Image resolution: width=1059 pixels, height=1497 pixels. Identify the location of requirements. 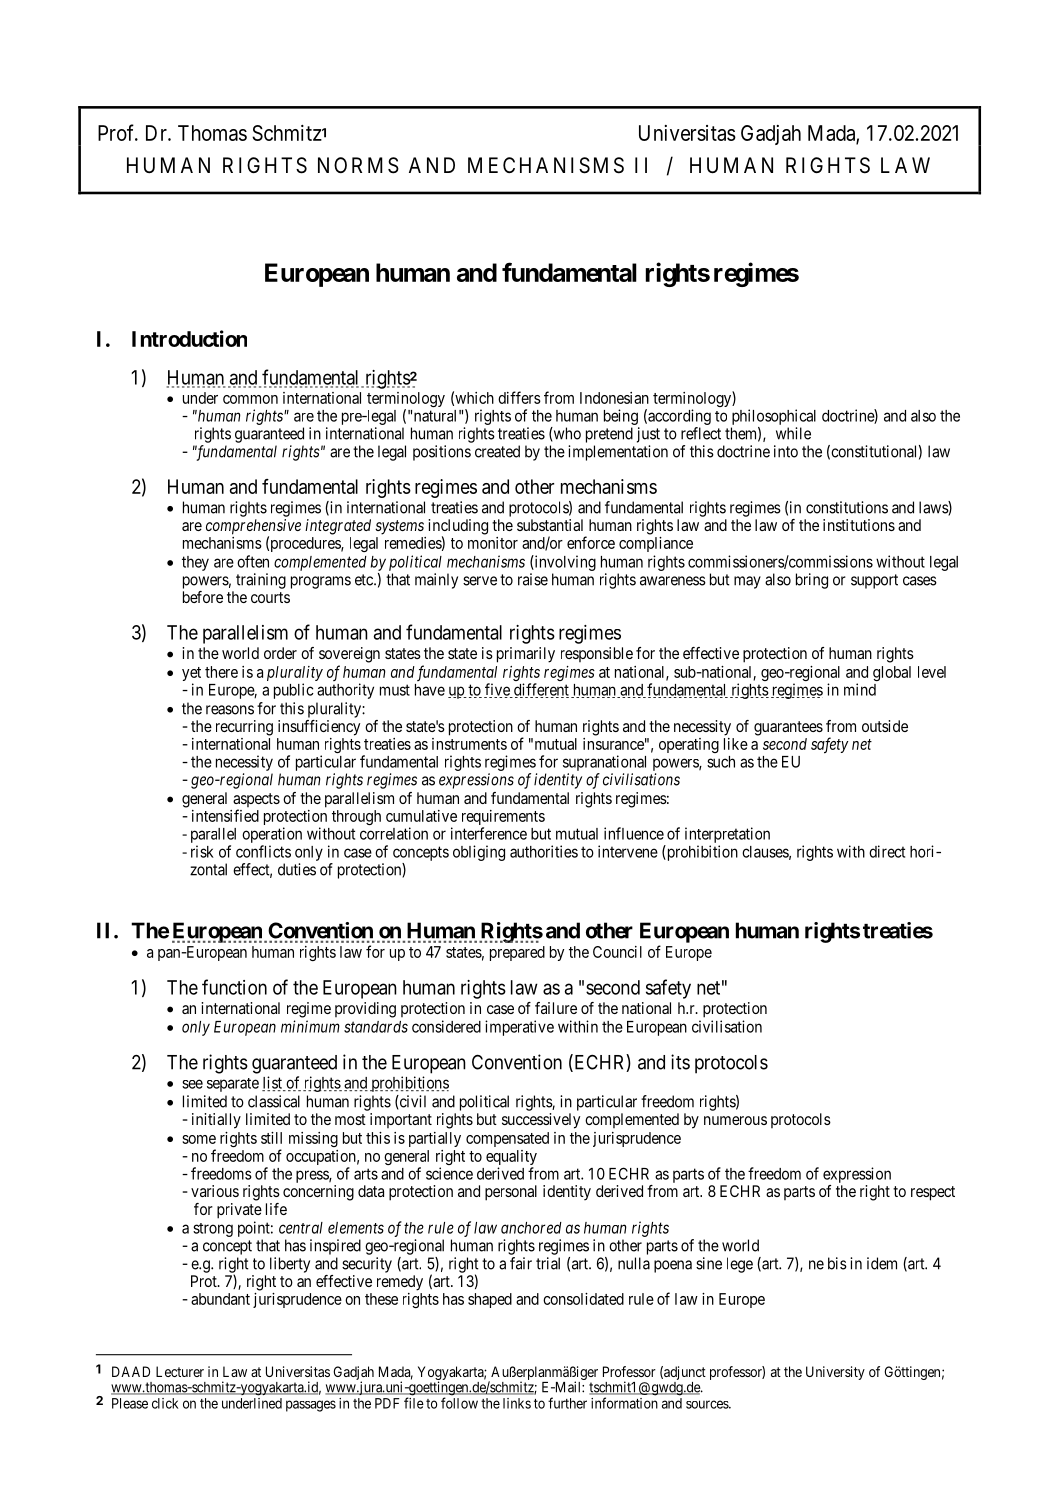
(503, 819).
